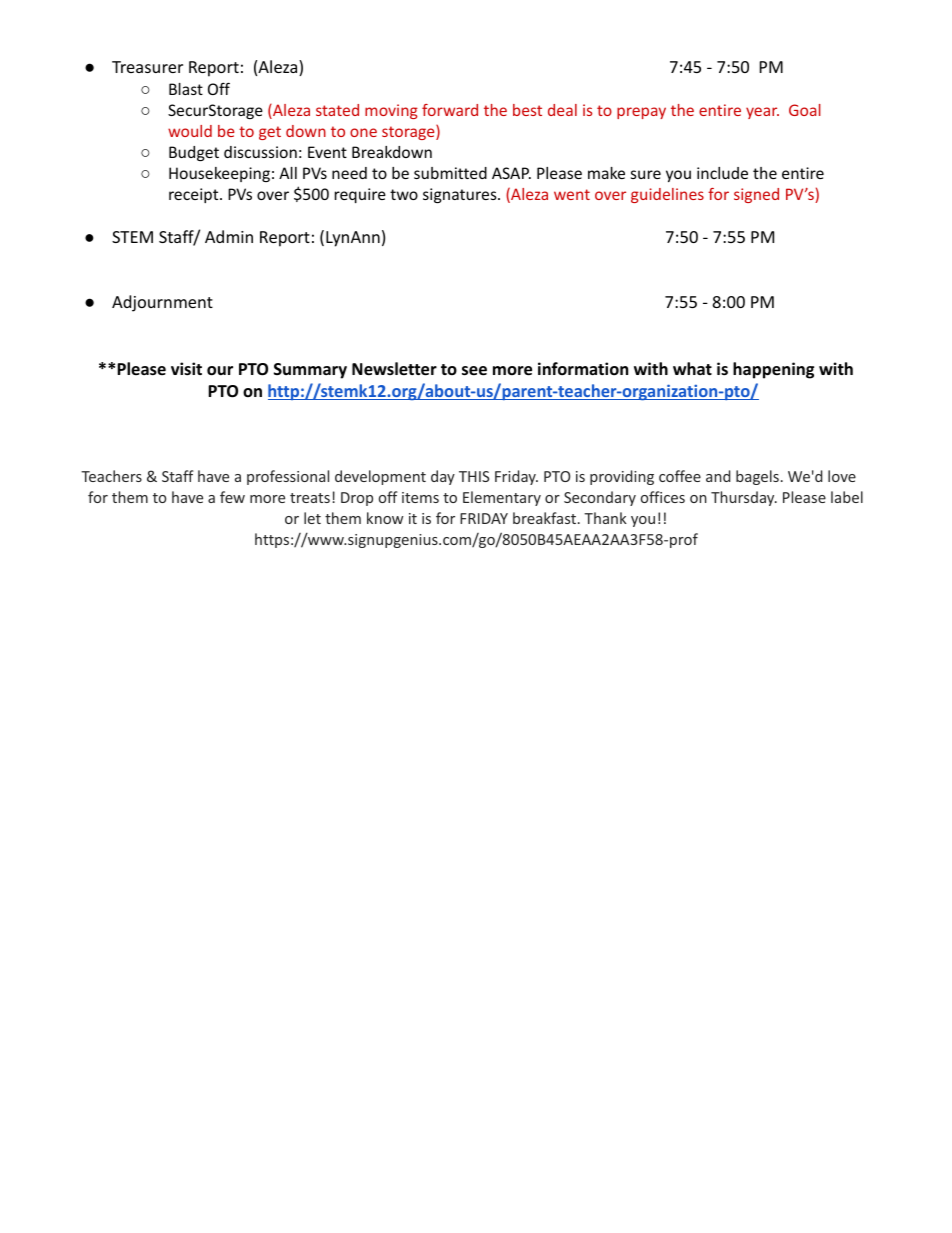 Image resolution: width=952 pixels, height=1233 pixels. What do you see at coordinates (162, 303) in the document?
I see `Adjournment` at bounding box center [162, 303].
